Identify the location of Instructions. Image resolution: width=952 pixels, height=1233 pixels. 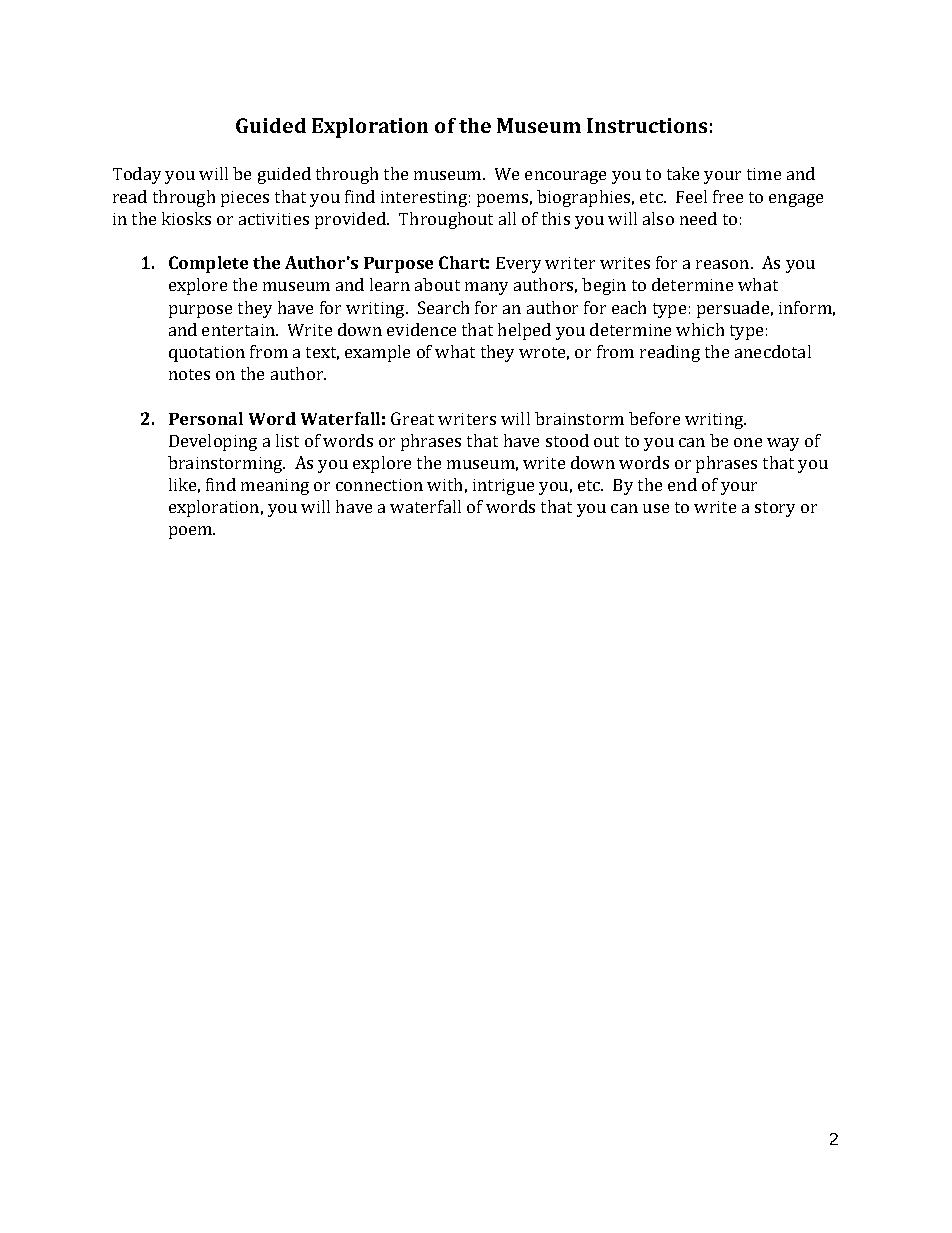
(647, 125).
